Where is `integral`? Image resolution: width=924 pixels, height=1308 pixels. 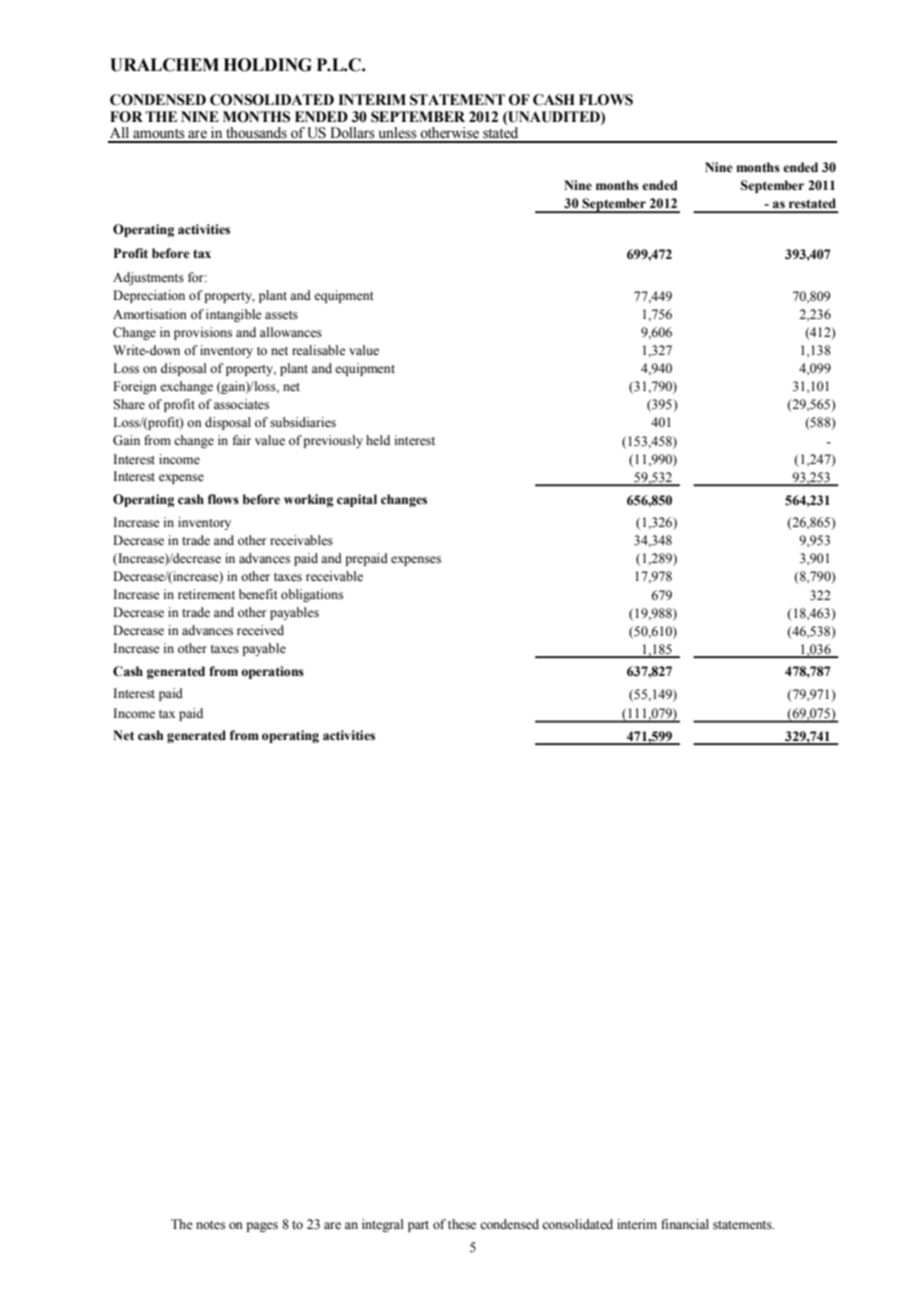
integral is located at coordinates (383, 1225).
